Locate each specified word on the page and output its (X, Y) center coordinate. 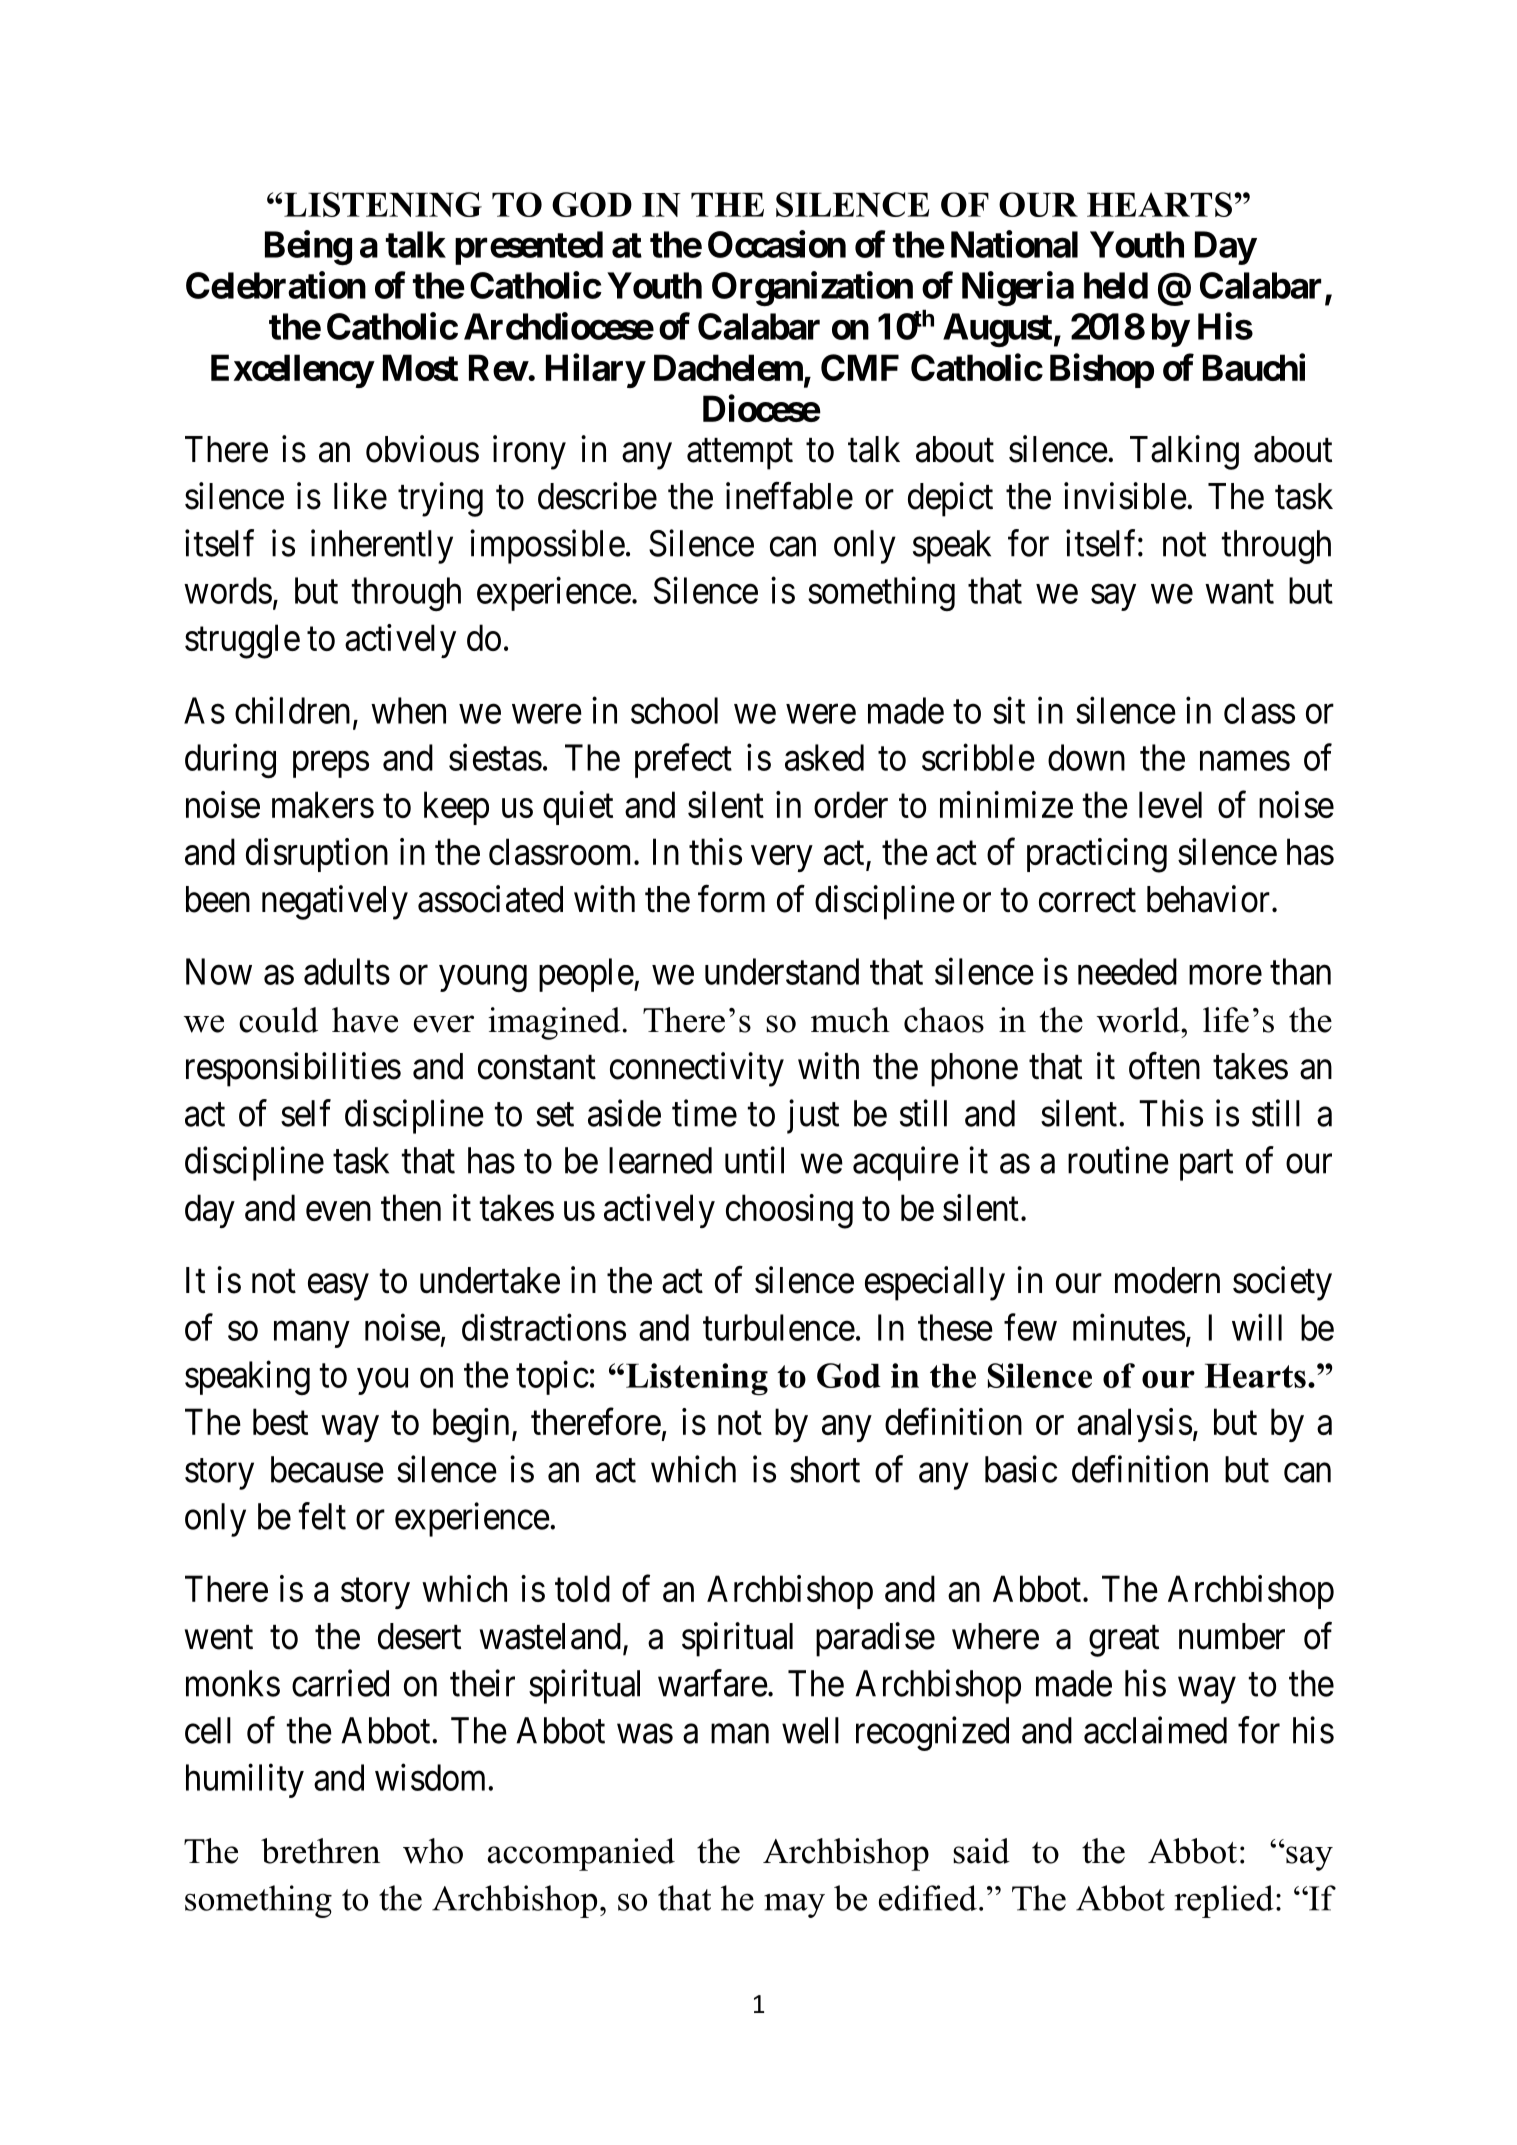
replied (1224, 1901)
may (794, 1906)
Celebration (276, 285)
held (1116, 285)
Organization (812, 288)
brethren (320, 1851)
